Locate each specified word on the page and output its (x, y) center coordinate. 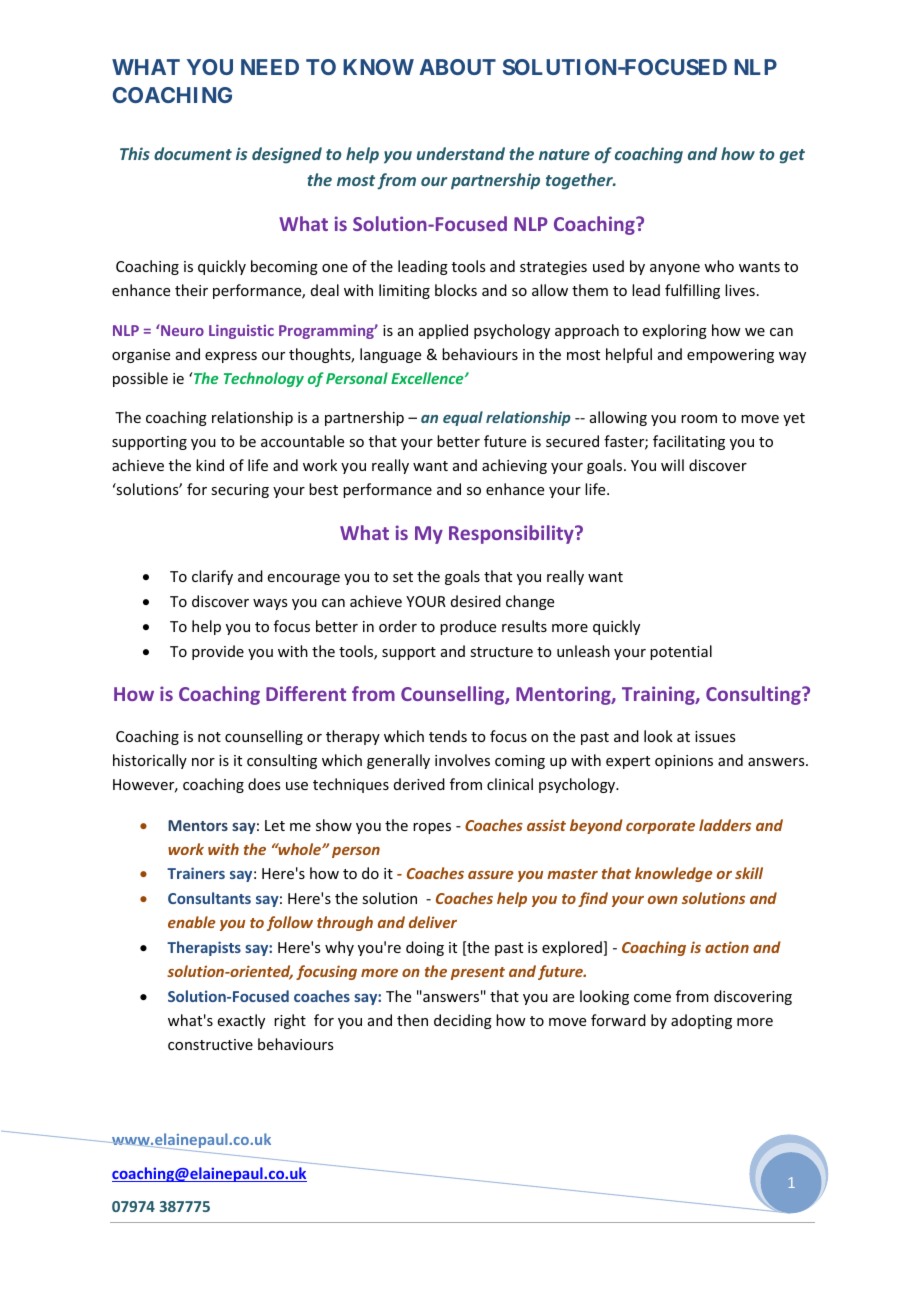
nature (564, 154)
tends (448, 736)
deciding (463, 1021)
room (699, 419)
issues (715, 736)
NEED (270, 67)
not (209, 737)
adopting (701, 1021)
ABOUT (457, 67)
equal (463, 418)
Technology (264, 379)
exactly (241, 1021)
